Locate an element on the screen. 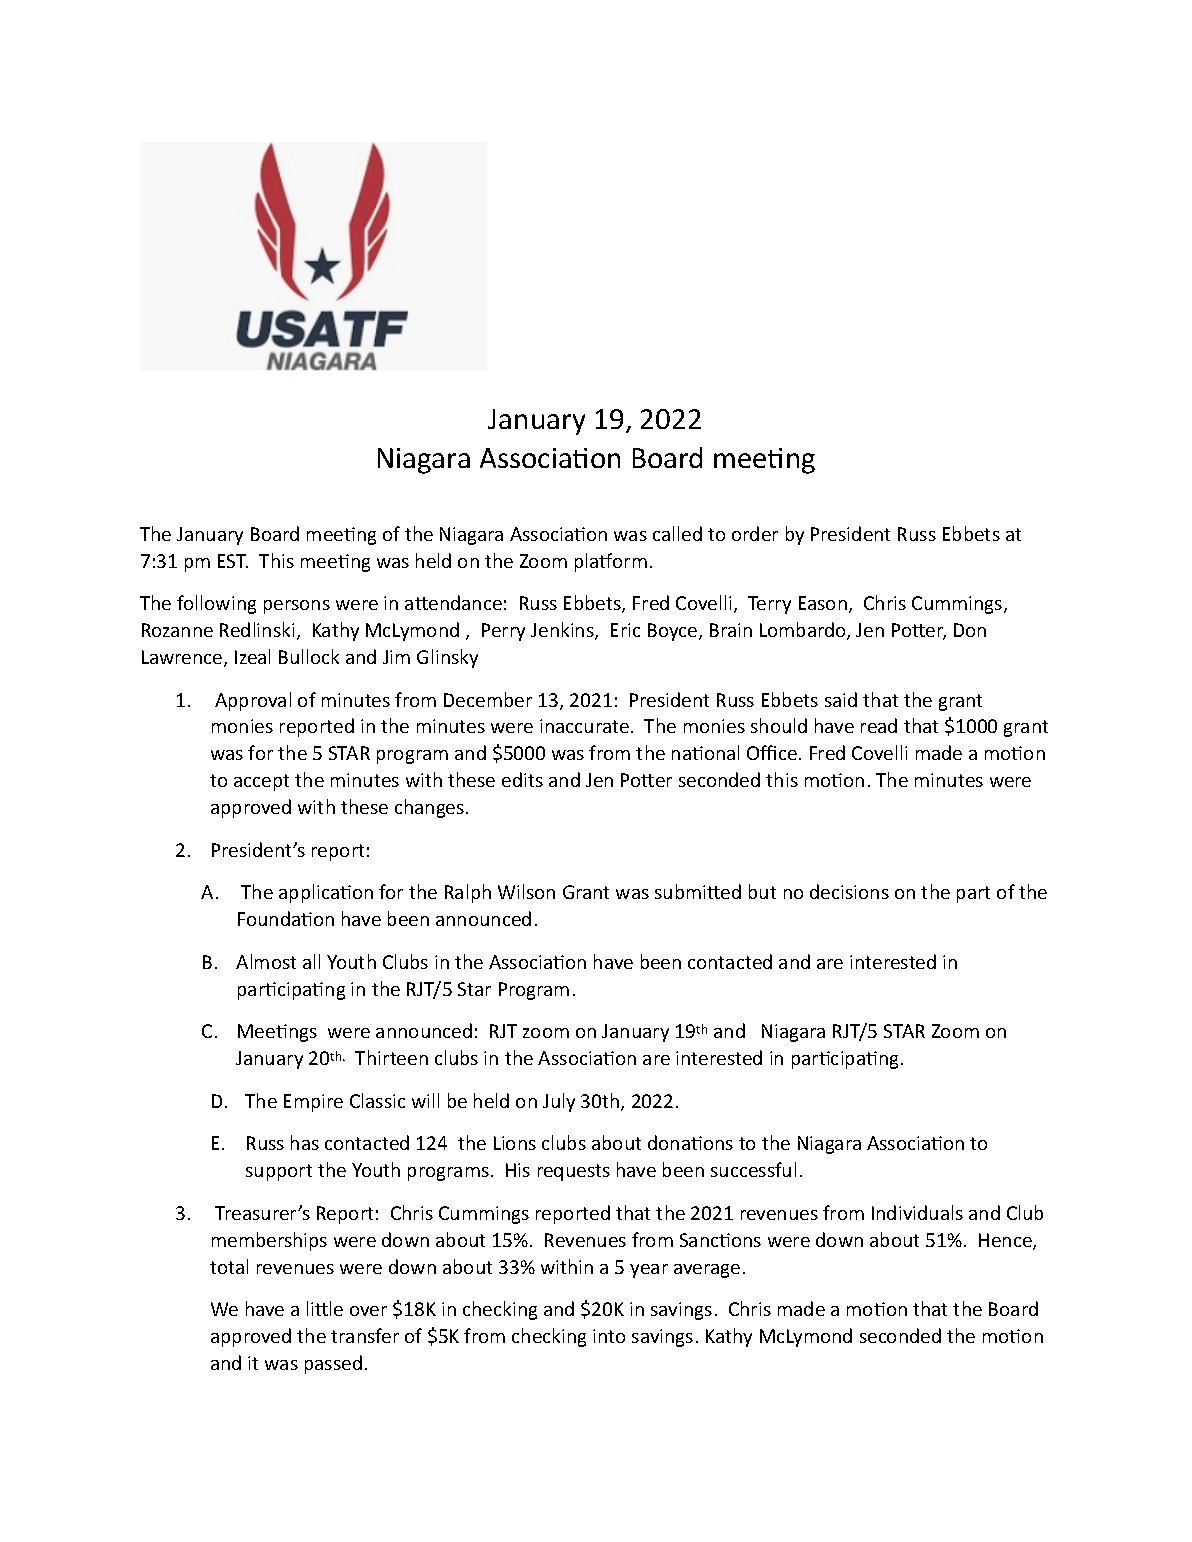 The width and height of the screenshot is (1192, 1542). part is located at coordinates (973, 894).
